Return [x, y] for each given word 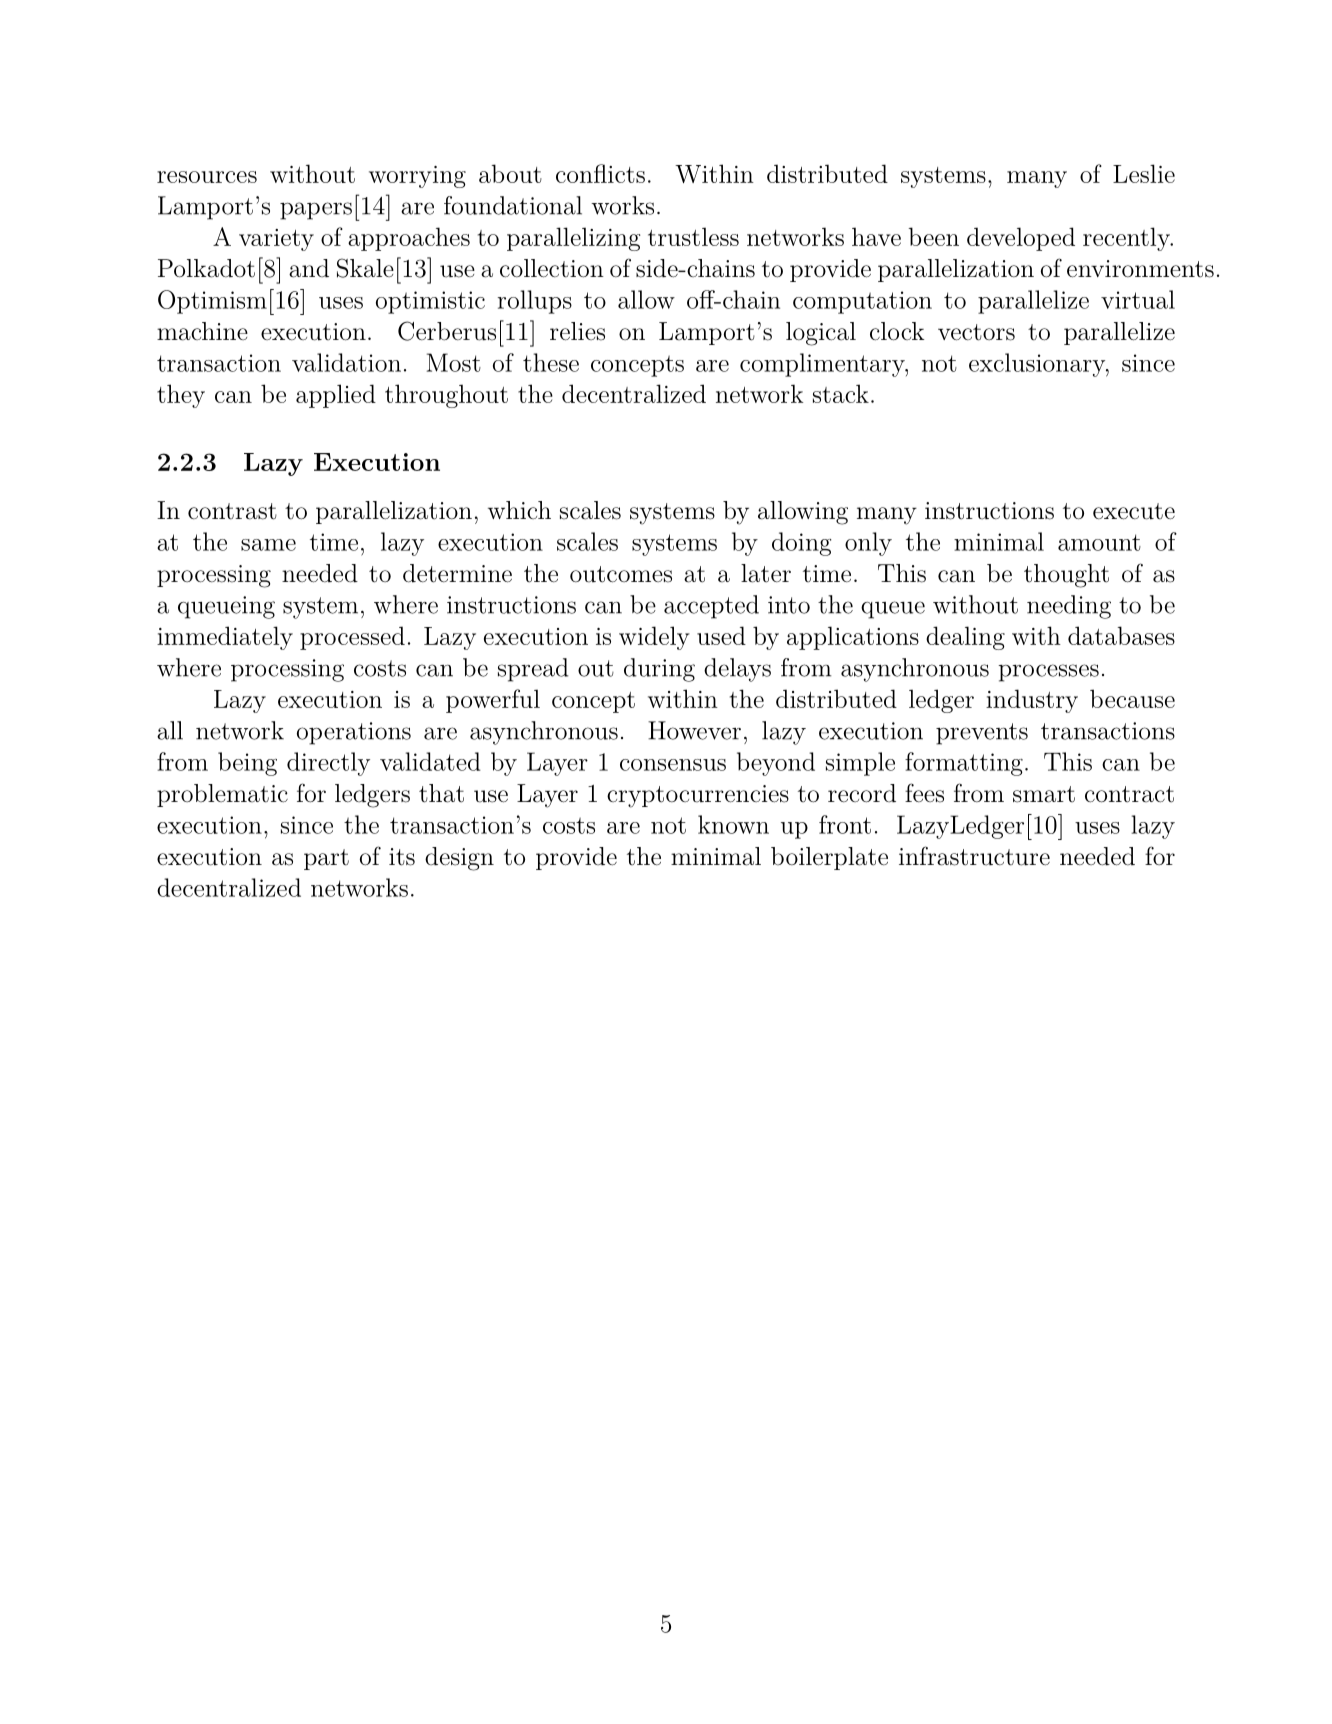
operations [354, 733]
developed [1021, 239]
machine [202, 331]
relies [577, 331]
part [326, 859]
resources [207, 177]
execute [1134, 511]
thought [1066, 576]
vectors [976, 332]
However [694, 730]
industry [1032, 701]
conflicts [600, 173]
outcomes [621, 574]
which [519, 510]
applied [336, 396]
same [268, 545]
